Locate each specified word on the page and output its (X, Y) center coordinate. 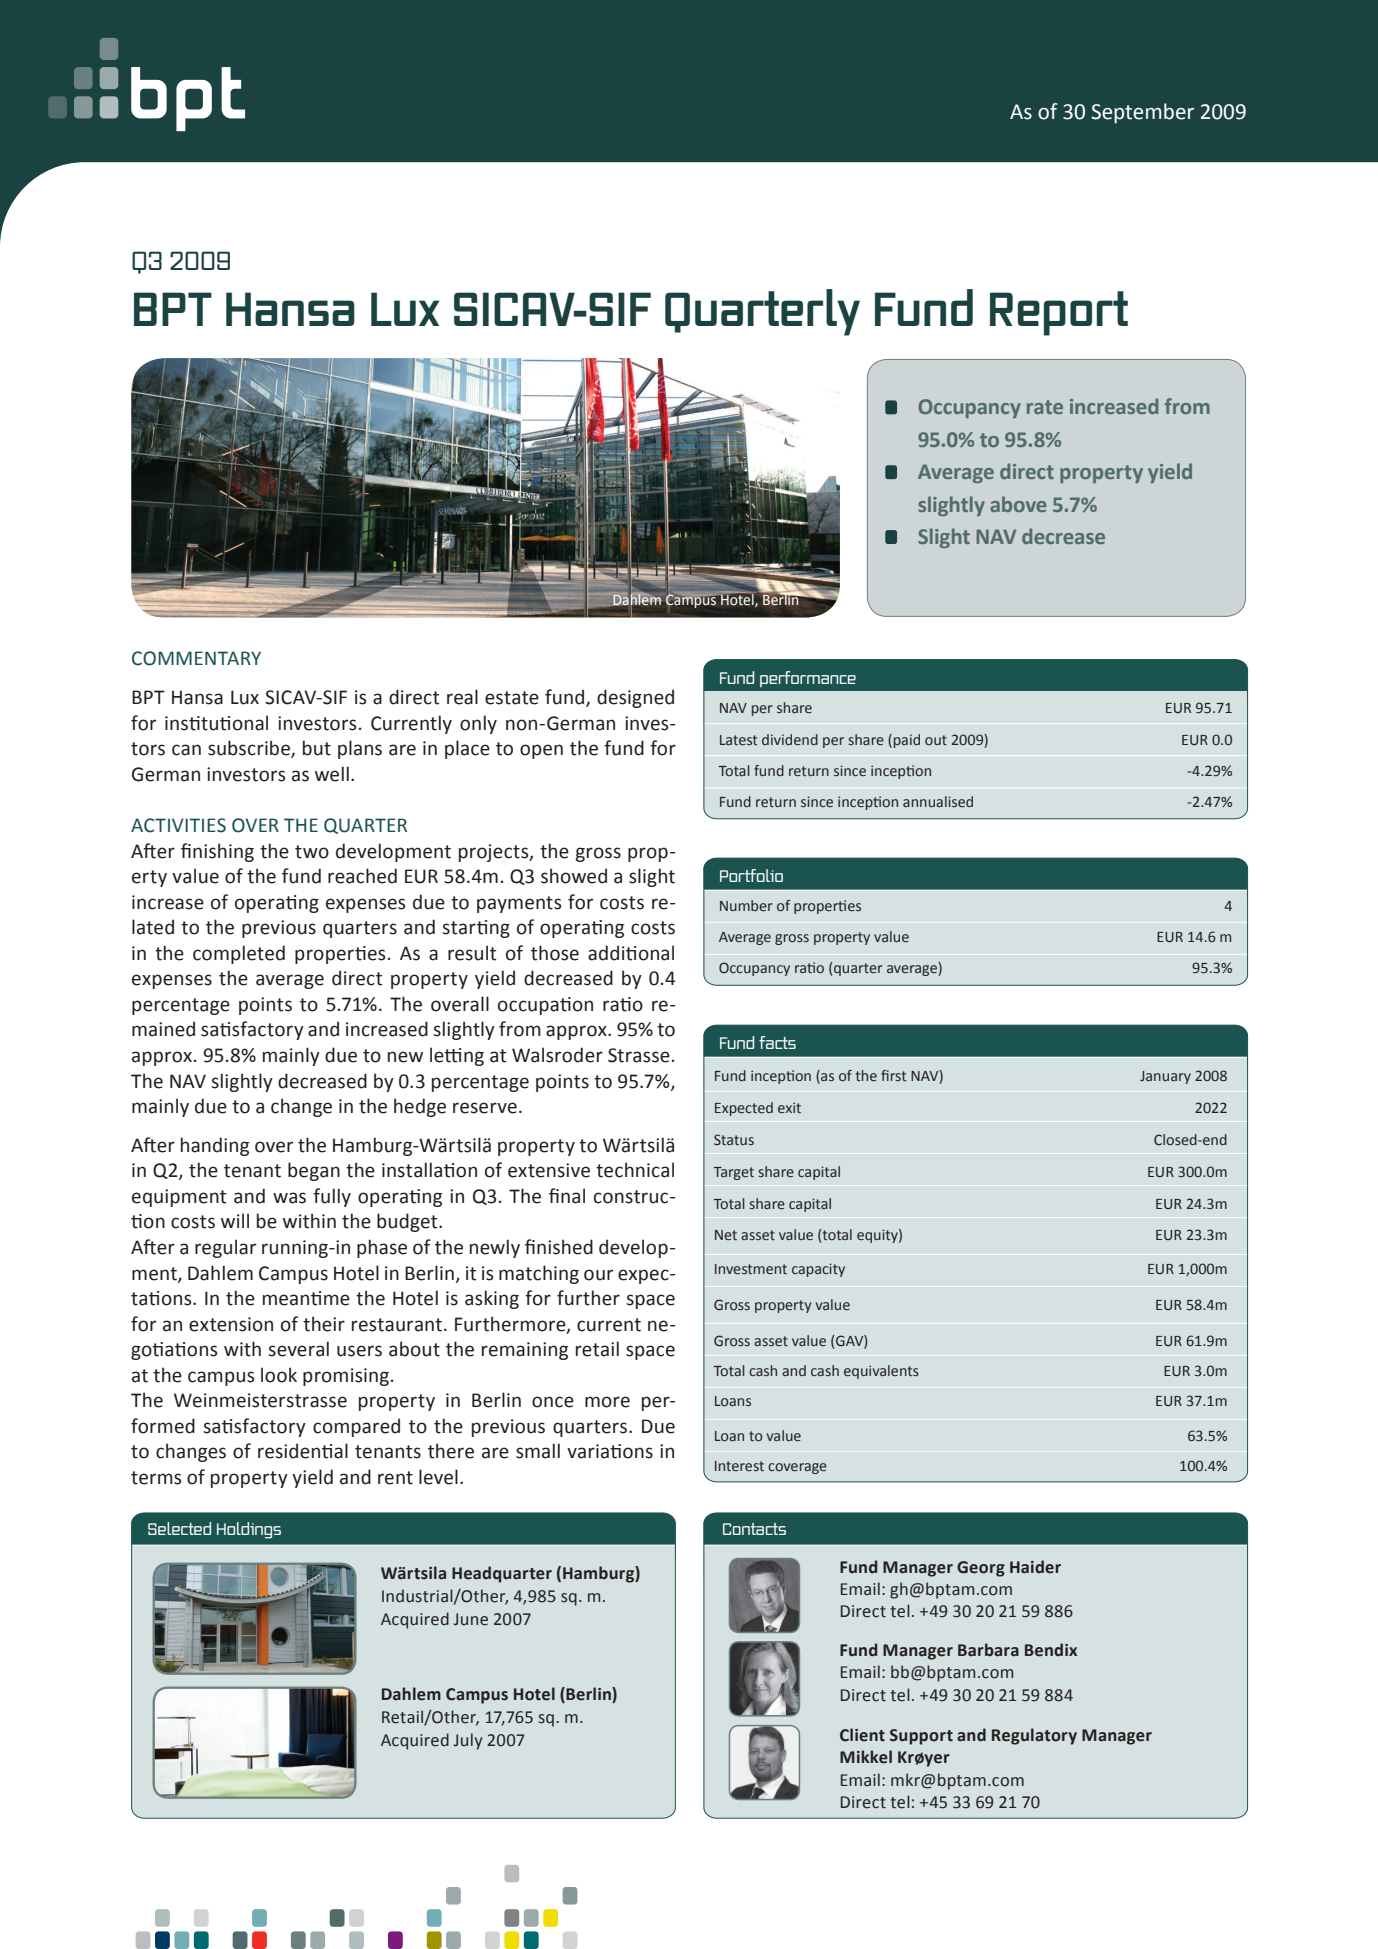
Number (746, 905)
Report (1059, 313)
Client (862, 1735)
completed (239, 954)
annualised (938, 801)
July (468, 1741)
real (462, 697)
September (1142, 113)
